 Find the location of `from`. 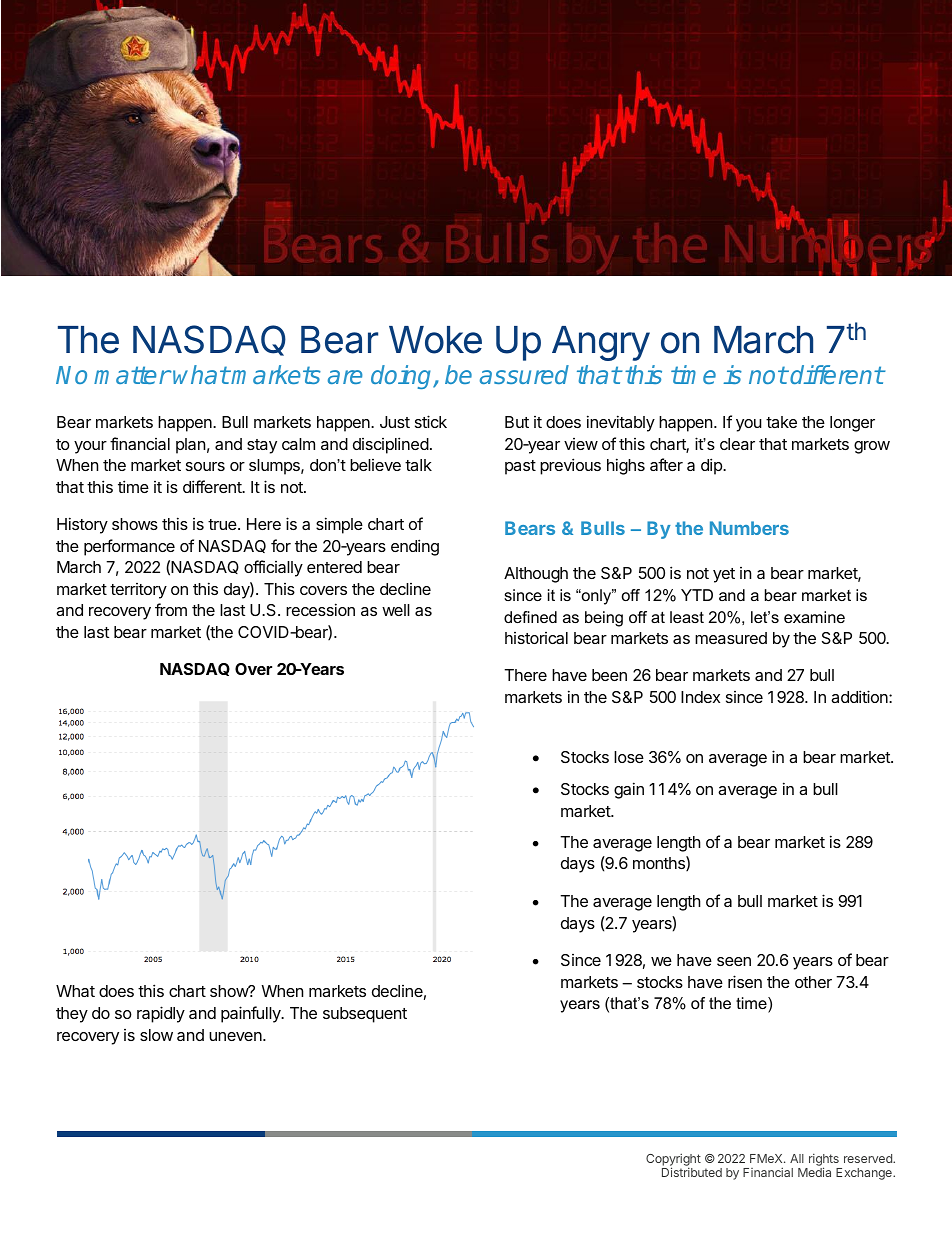

from is located at coordinates (171, 609).
